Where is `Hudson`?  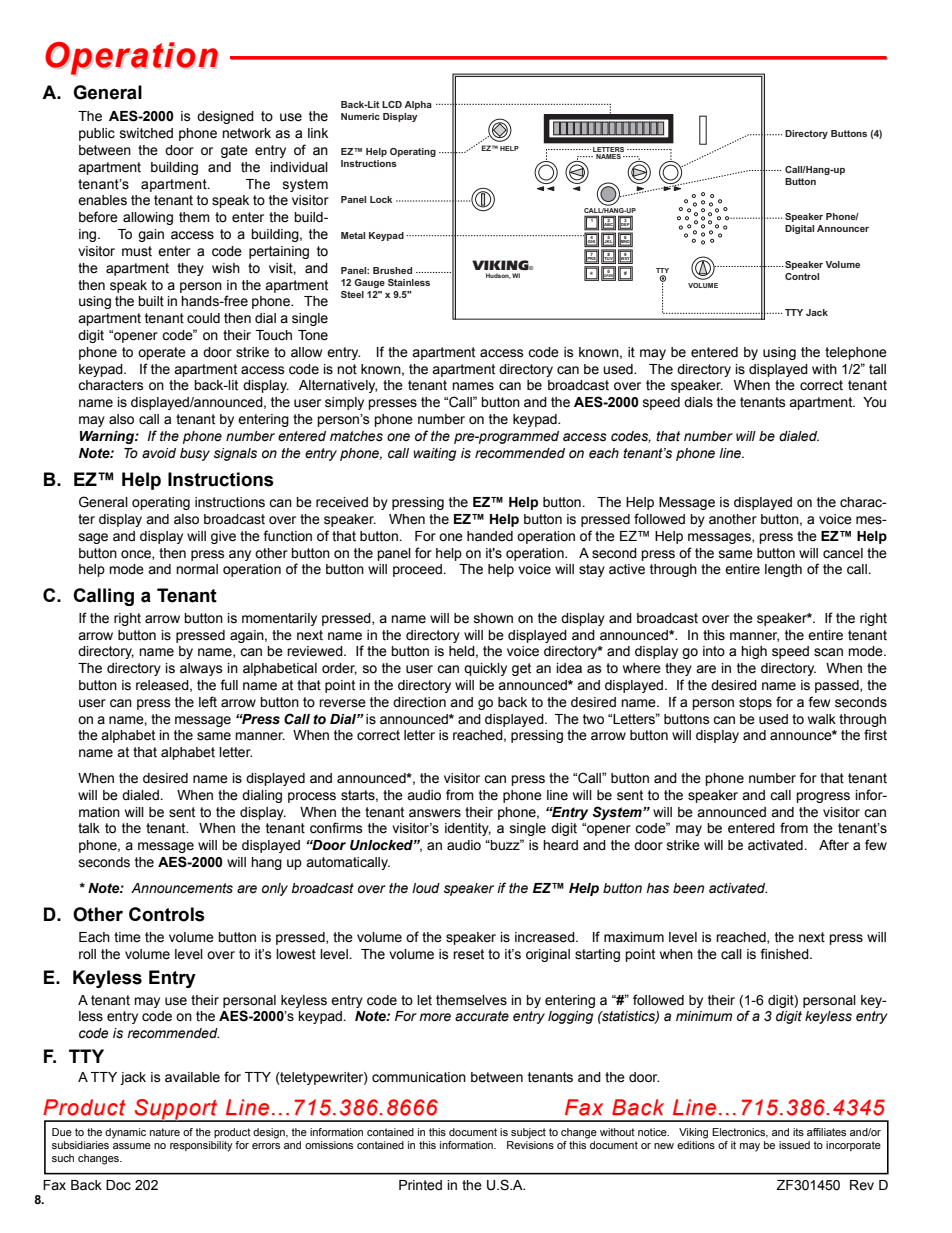
Hudson is located at coordinates (498, 276).
